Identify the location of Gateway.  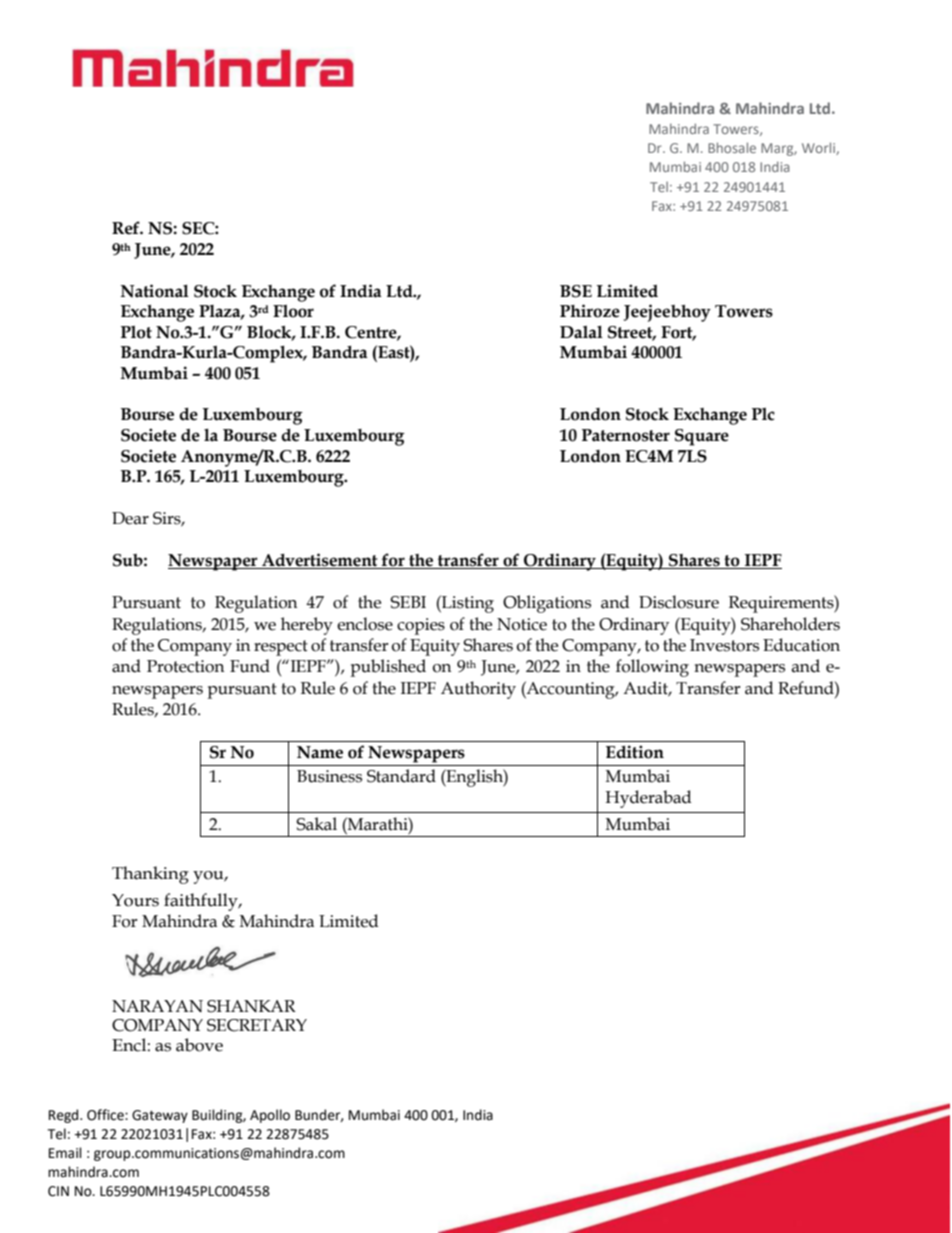
(160, 1116).
